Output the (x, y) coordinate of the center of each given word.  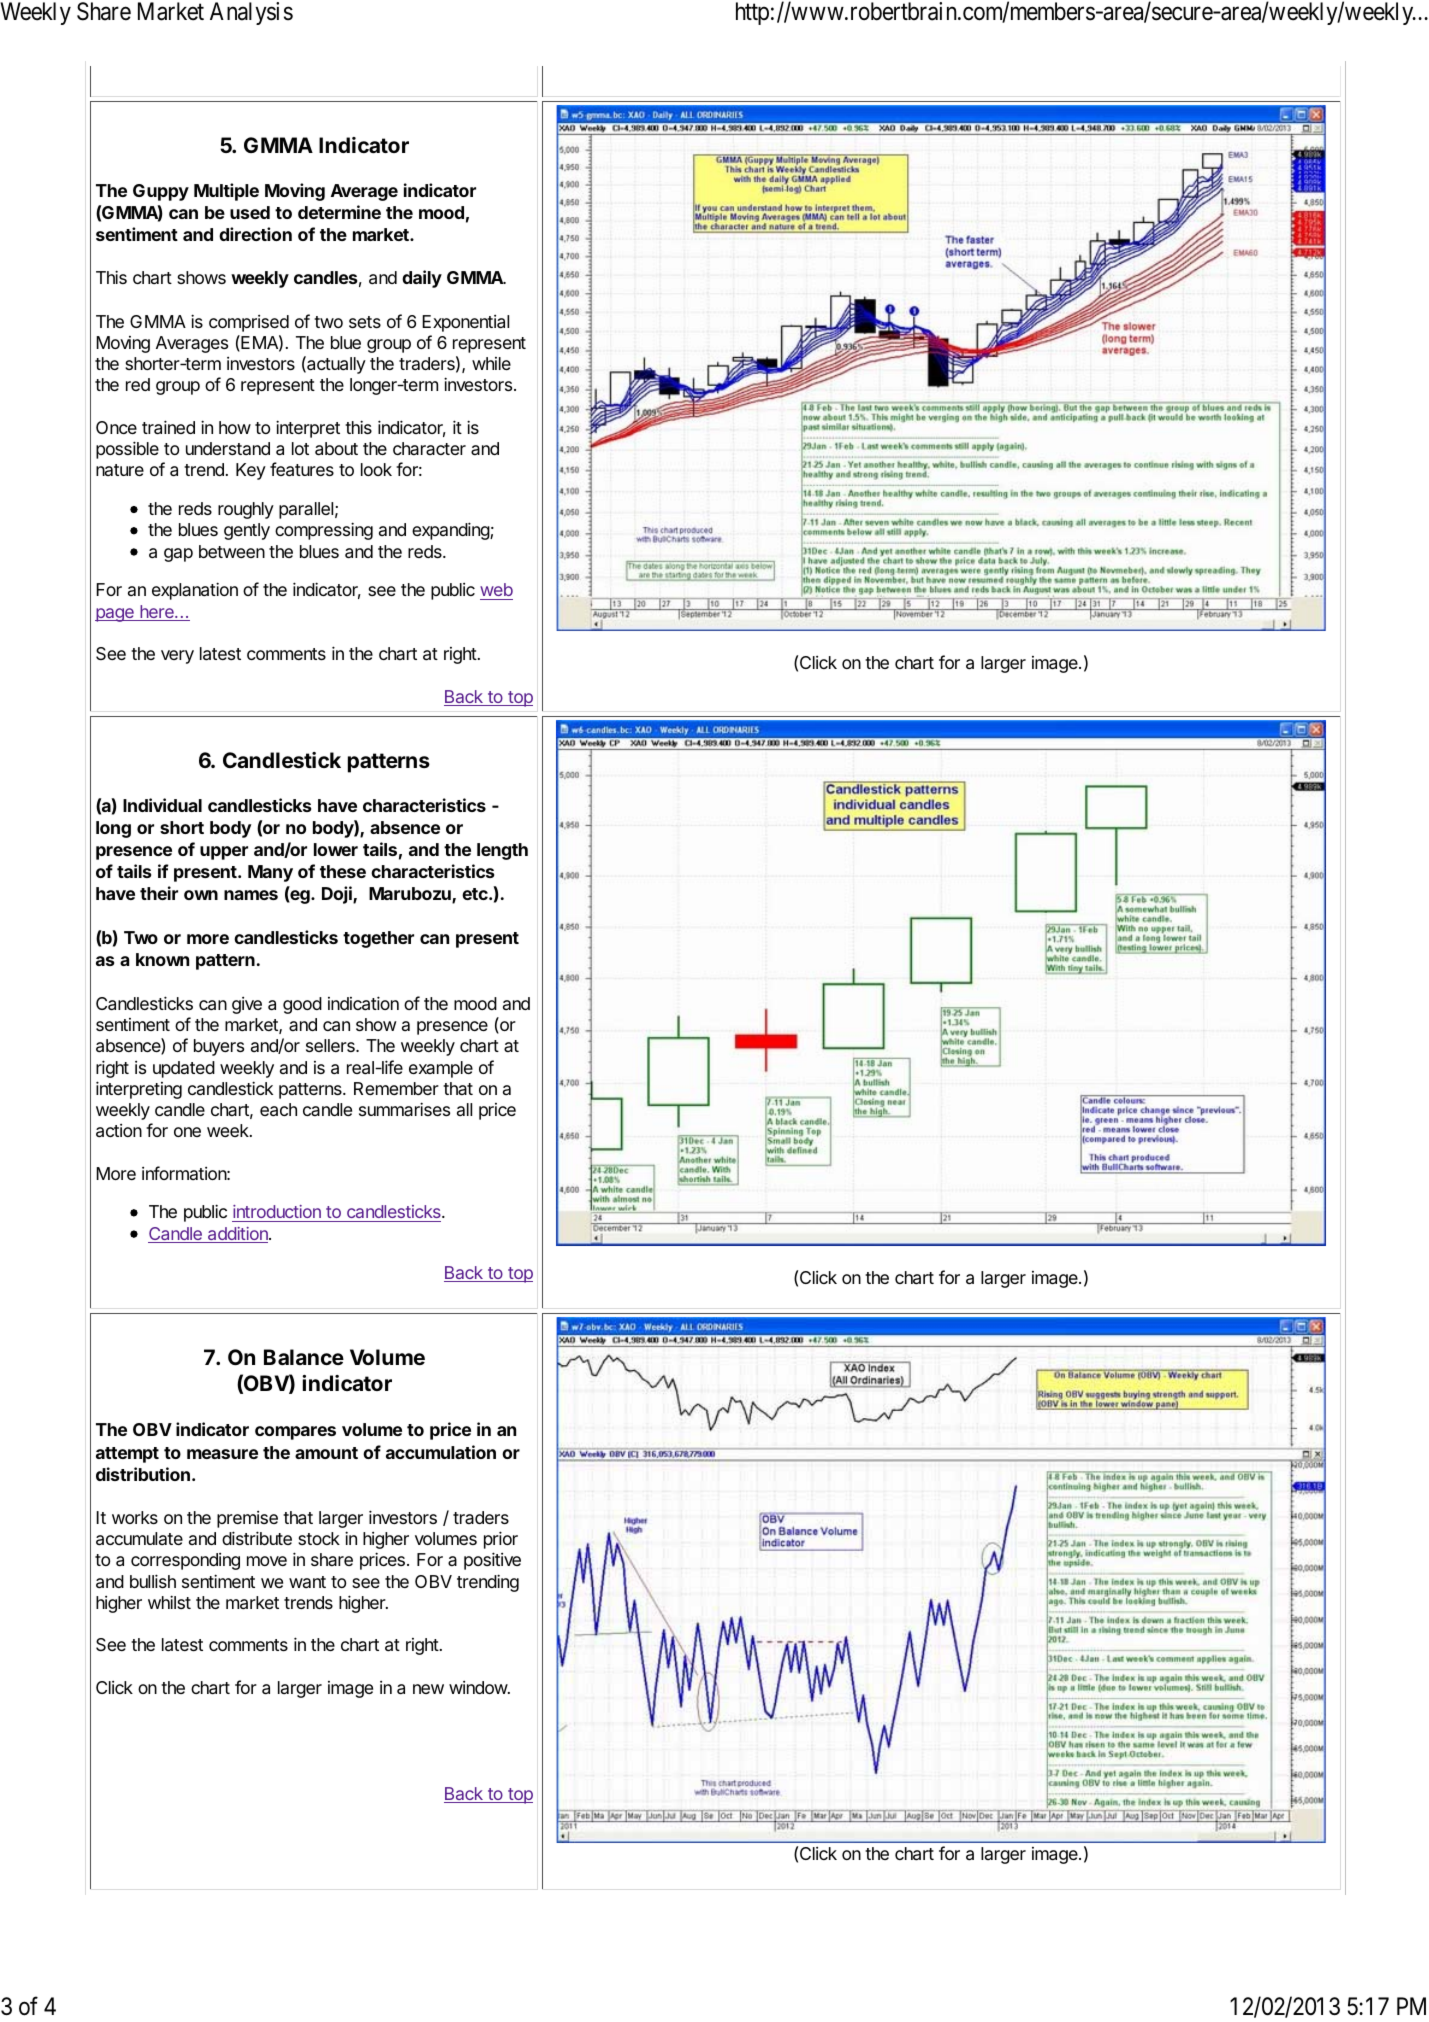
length (502, 851)
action (119, 1131)
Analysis (251, 13)
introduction (277, 1213)
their (159, 893)
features (302, 469)
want (307, 1582)
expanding (451, 531)
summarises (404, 1109)
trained (168, 427)
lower (336, 849)
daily (422, 279)
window (479, 1687)
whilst (169, 1602)
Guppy (161, 192)
